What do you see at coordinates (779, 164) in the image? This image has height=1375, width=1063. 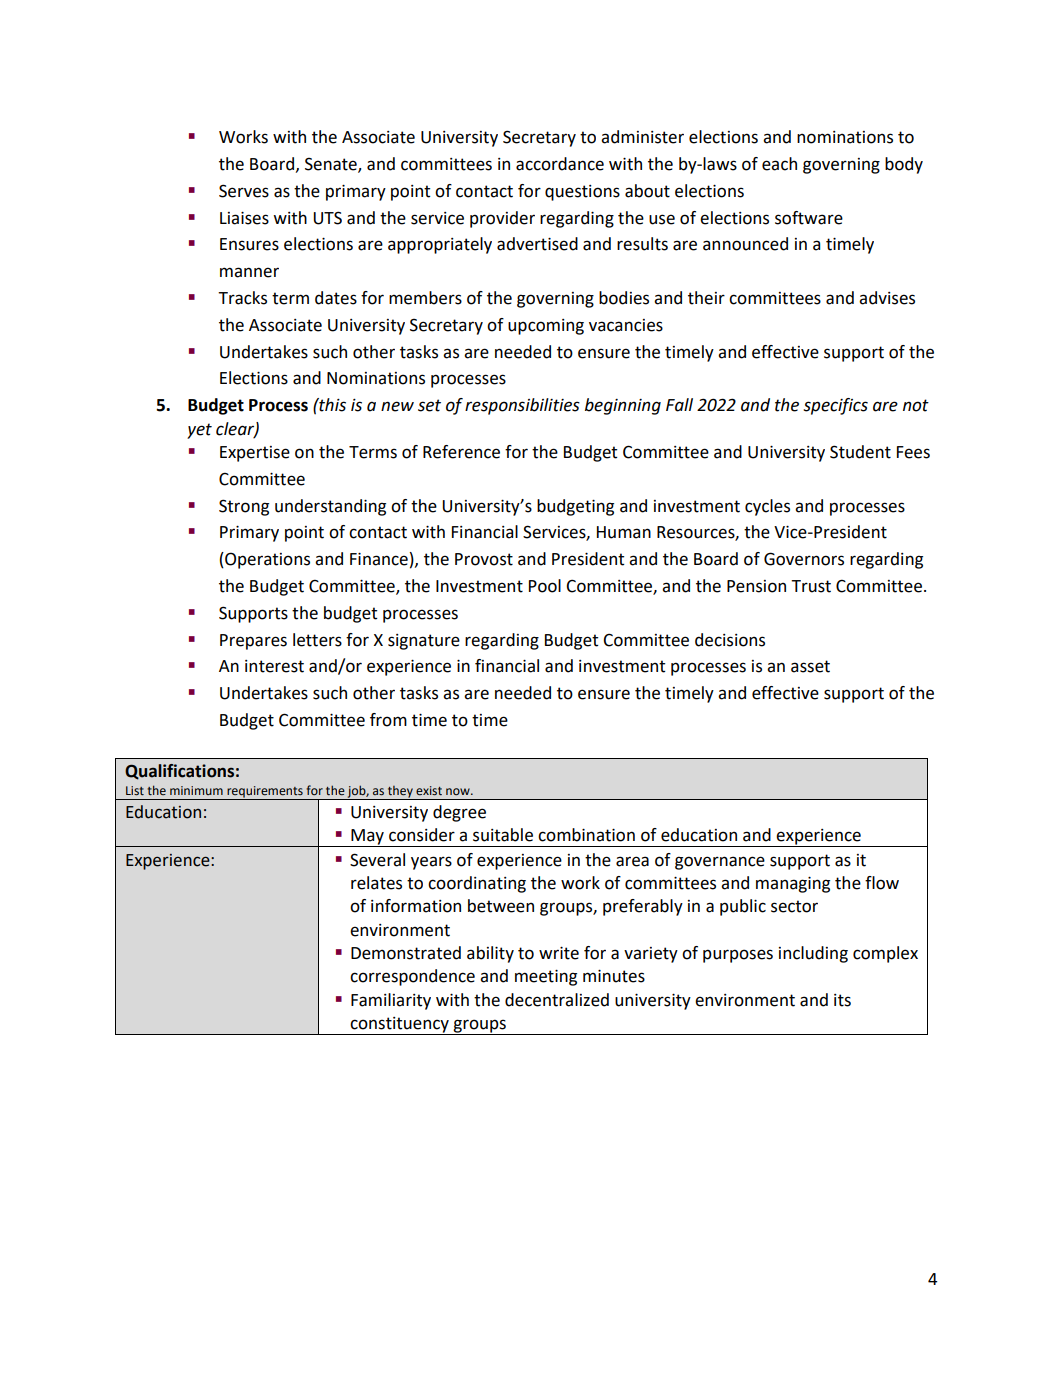 I see `each` at bounding box center [779, 164].
